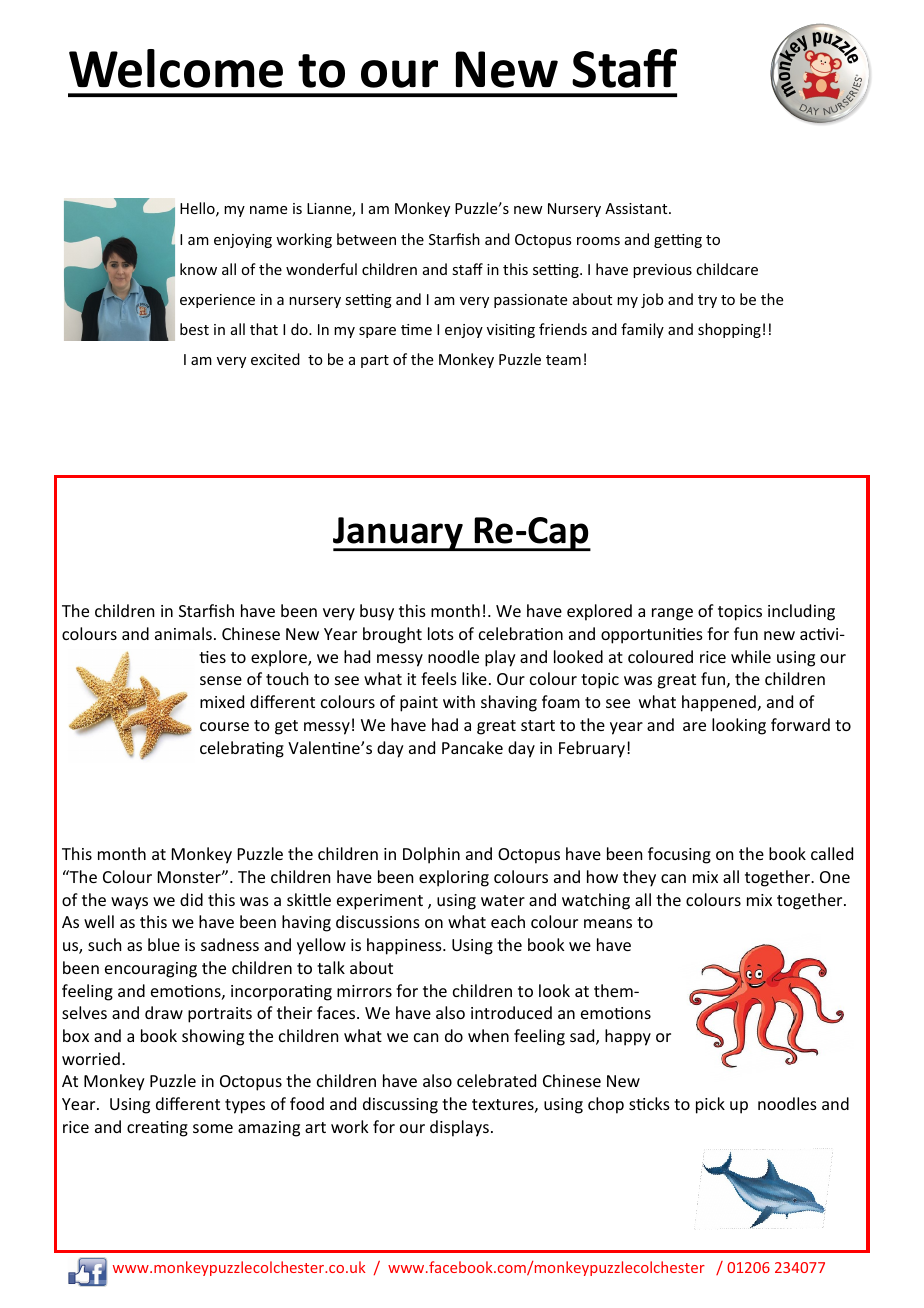  I want to click on Welcome, so click(176, 68).
